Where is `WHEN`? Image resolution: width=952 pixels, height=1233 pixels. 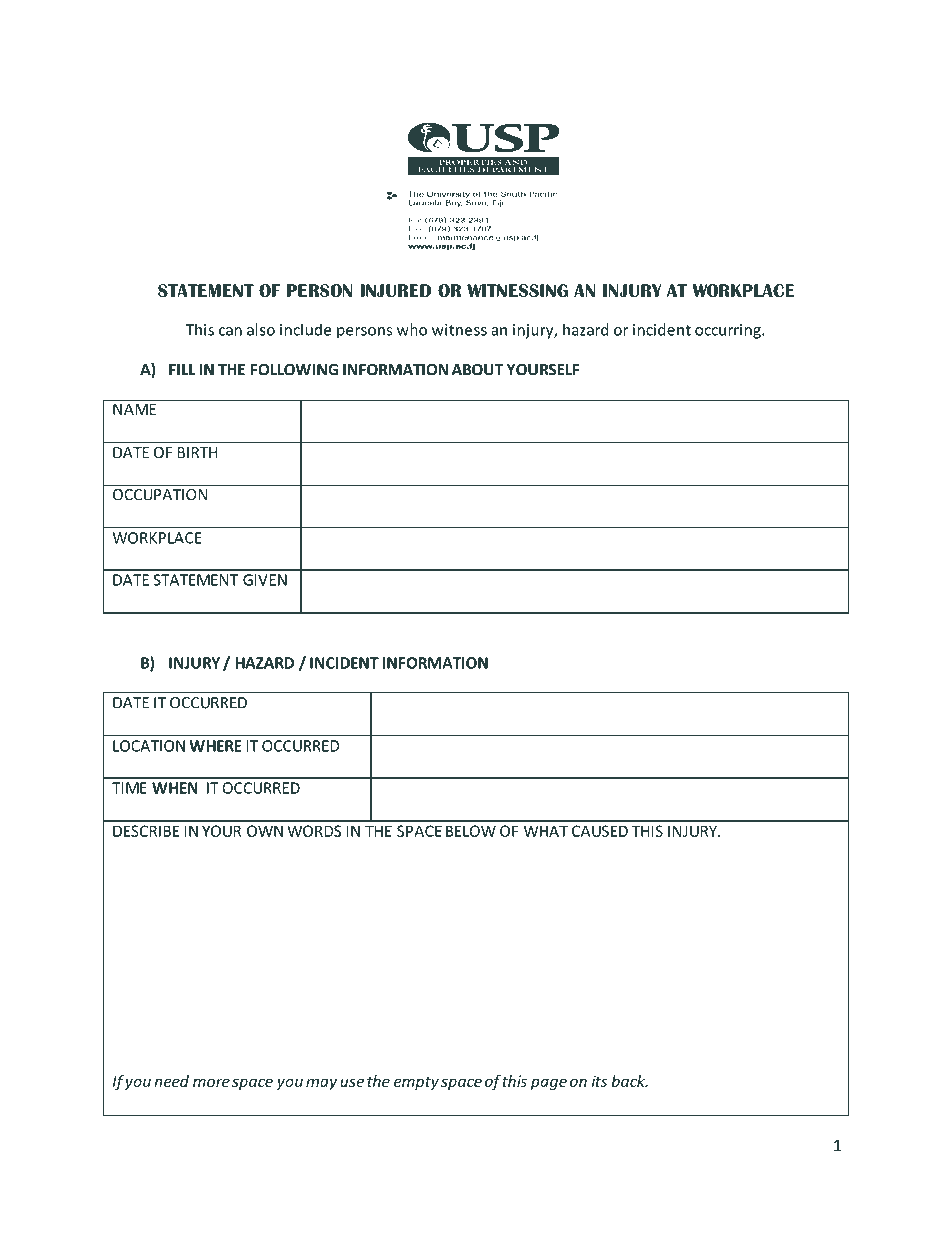
WHEN is located at coordinates (175, 788).
